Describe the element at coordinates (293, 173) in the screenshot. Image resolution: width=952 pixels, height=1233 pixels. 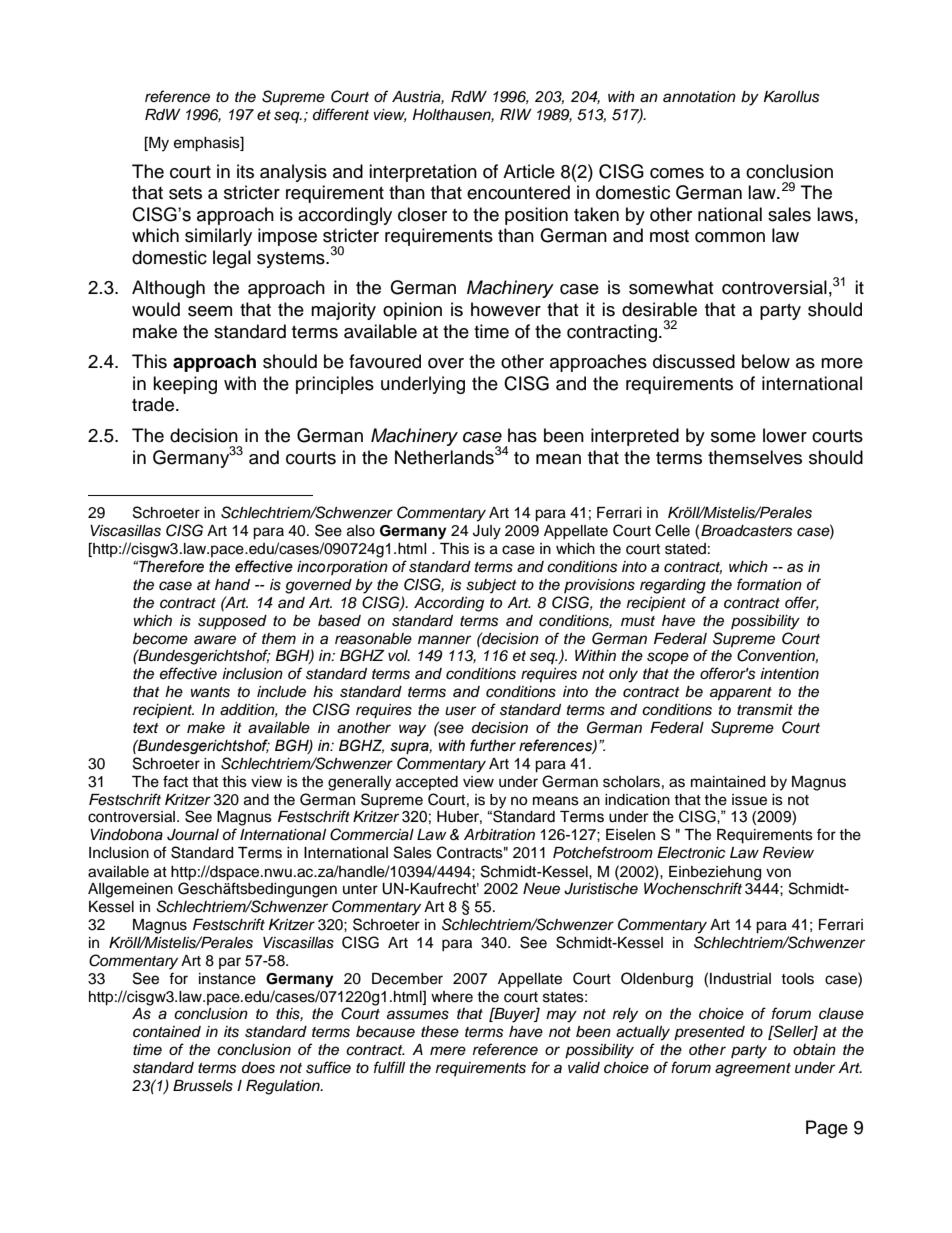
I see `analysis` at that location.
